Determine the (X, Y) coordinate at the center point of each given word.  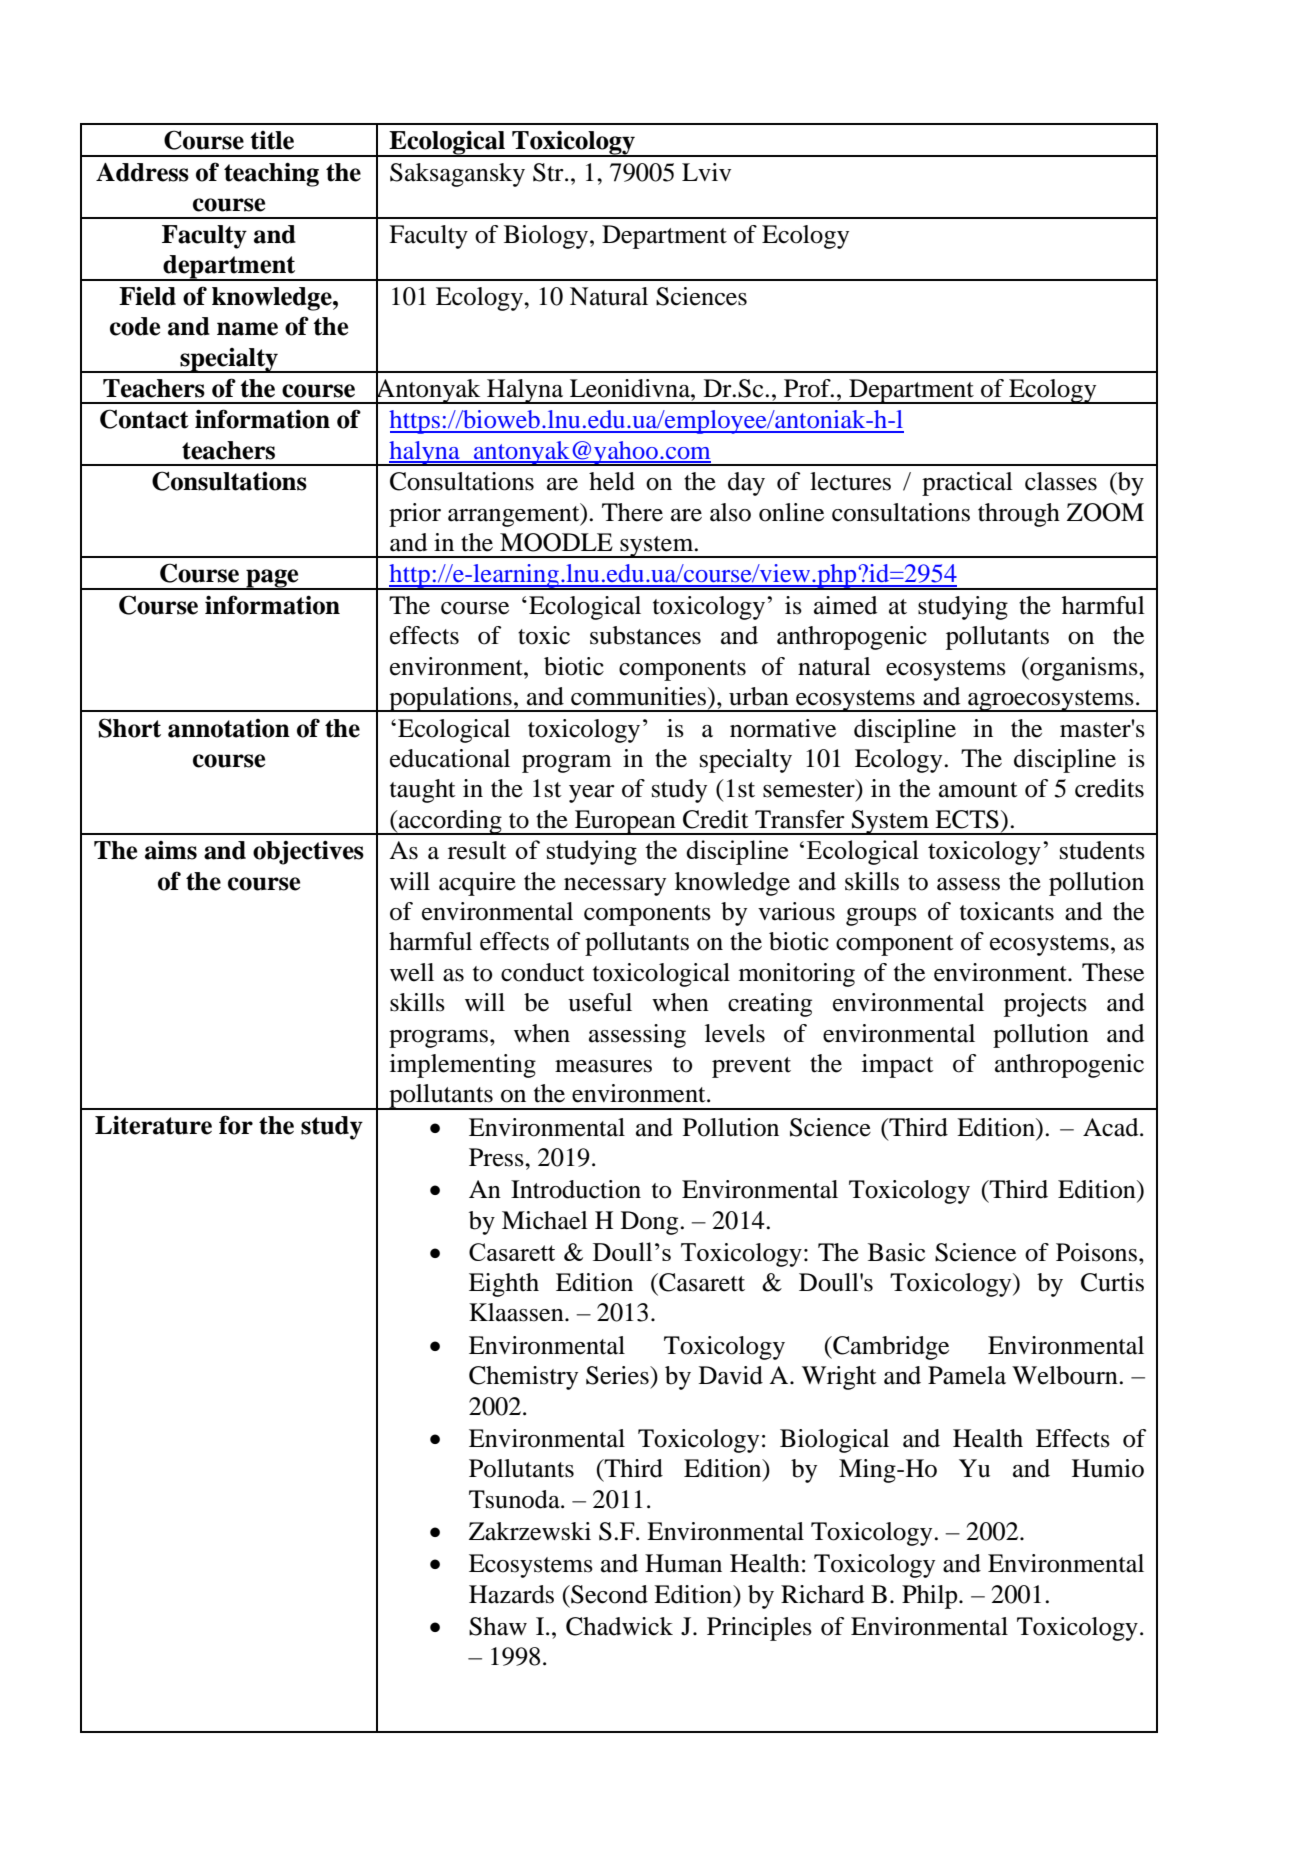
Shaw (498, 1626)
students (1102, 850)
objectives (308, 853)
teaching (271, 174)
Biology (547, 237)
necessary (615, 887)
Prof (808, 388)
